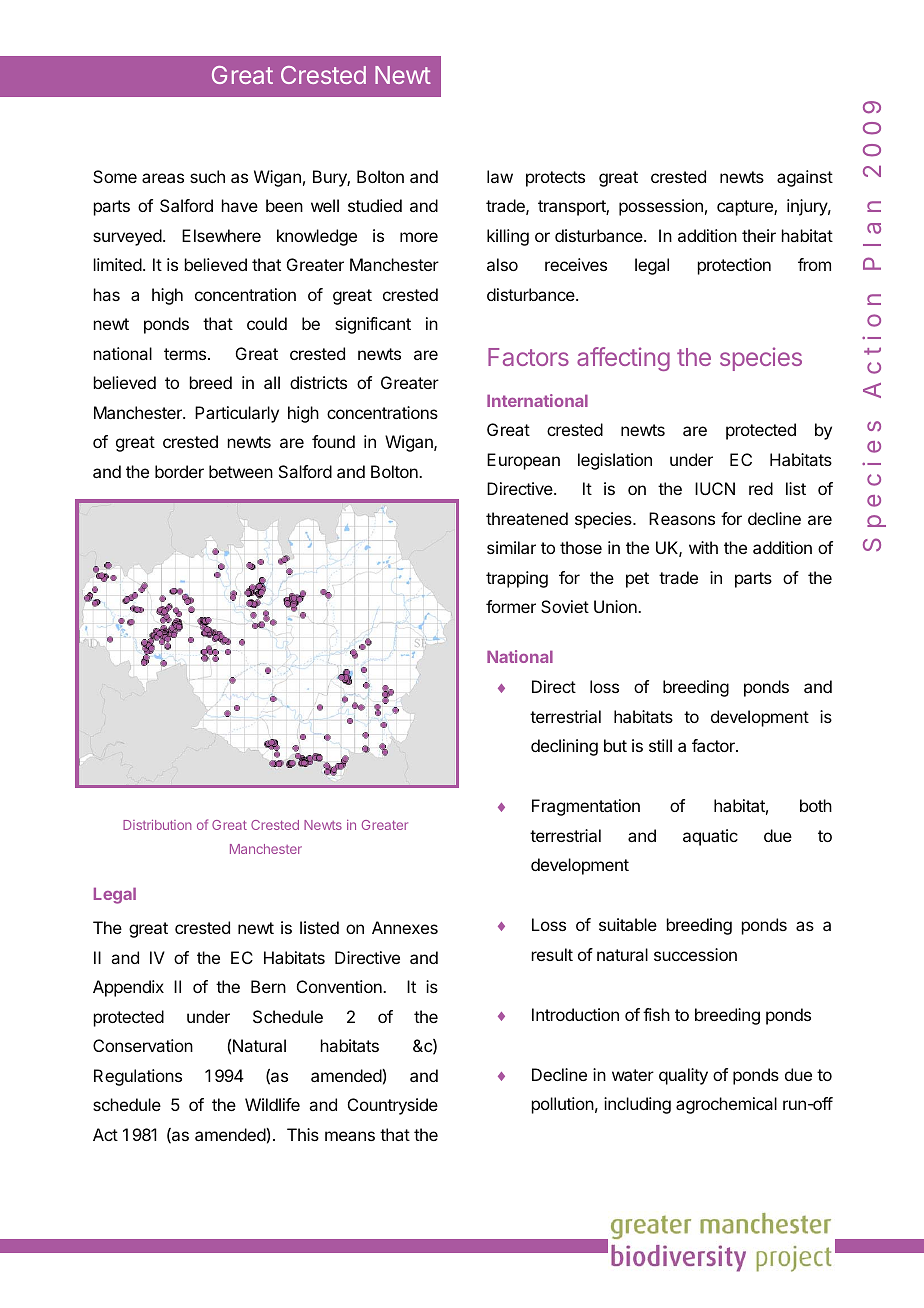 The height and width of the document is (1308, 924). What do you see at coordinates (138, 1077) in the document?
I see `Regulations` at bounding box center [138, 1077].
